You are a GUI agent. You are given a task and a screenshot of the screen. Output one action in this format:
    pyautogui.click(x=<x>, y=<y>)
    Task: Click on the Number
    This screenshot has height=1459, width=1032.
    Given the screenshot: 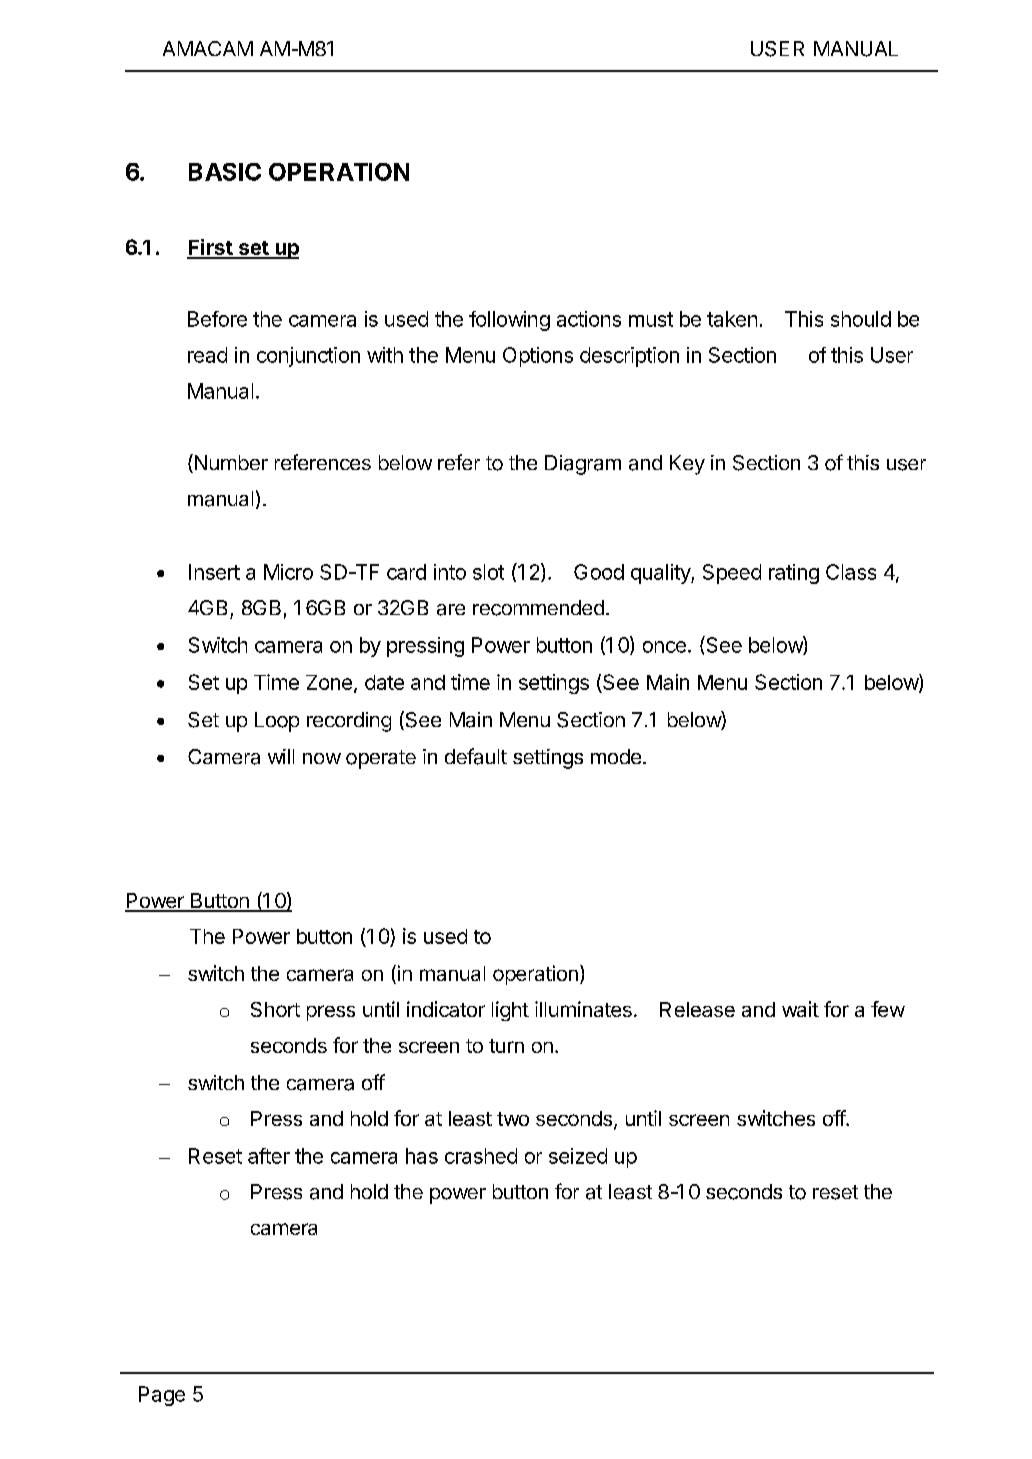 What is the action you would take?
    pyautogui.click(x=230, y=463)
